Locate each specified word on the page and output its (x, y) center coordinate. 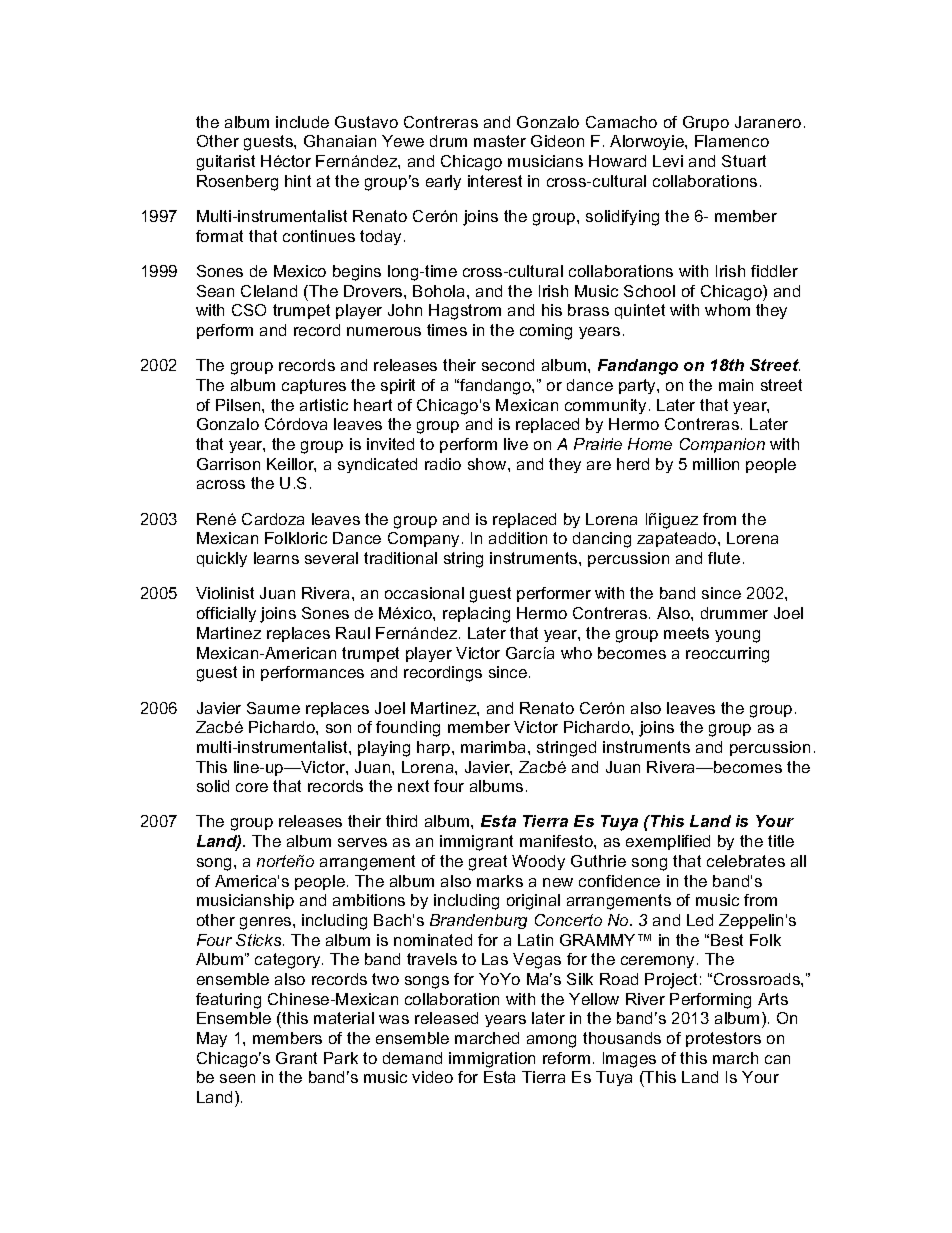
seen (237, 1078)
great (488, 863)
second (508, 365)
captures (314, 386)
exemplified (668, 842)
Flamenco (732, 141)
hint (298, 181)
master (500, 141)
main (736, 385)
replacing (476, 615)
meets (686, 633)
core (252, 787)
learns (276, 558)
